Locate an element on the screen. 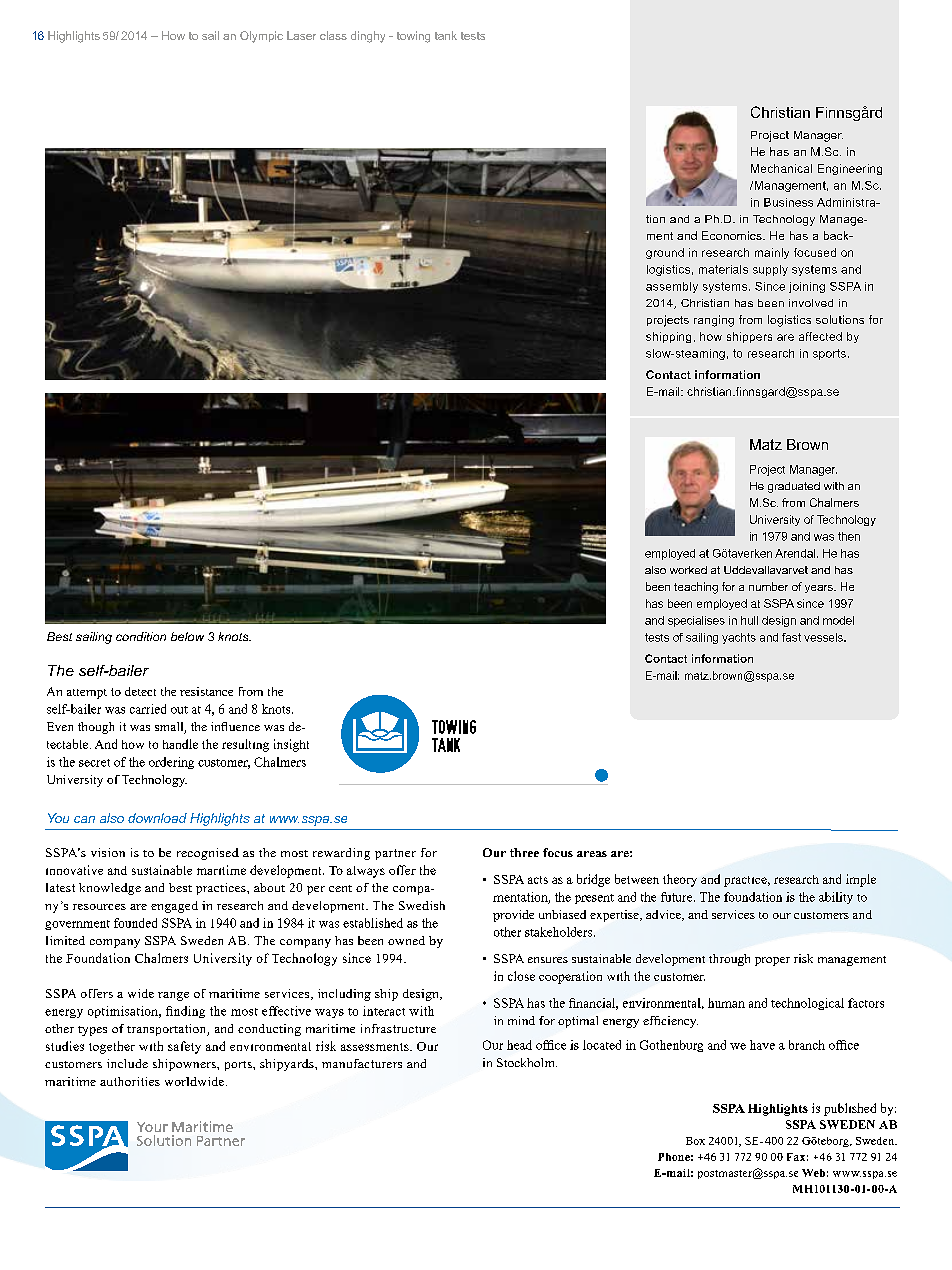 The width and height of the screenshot is (952, 1270). ability is located at coordinates (836, 898).
